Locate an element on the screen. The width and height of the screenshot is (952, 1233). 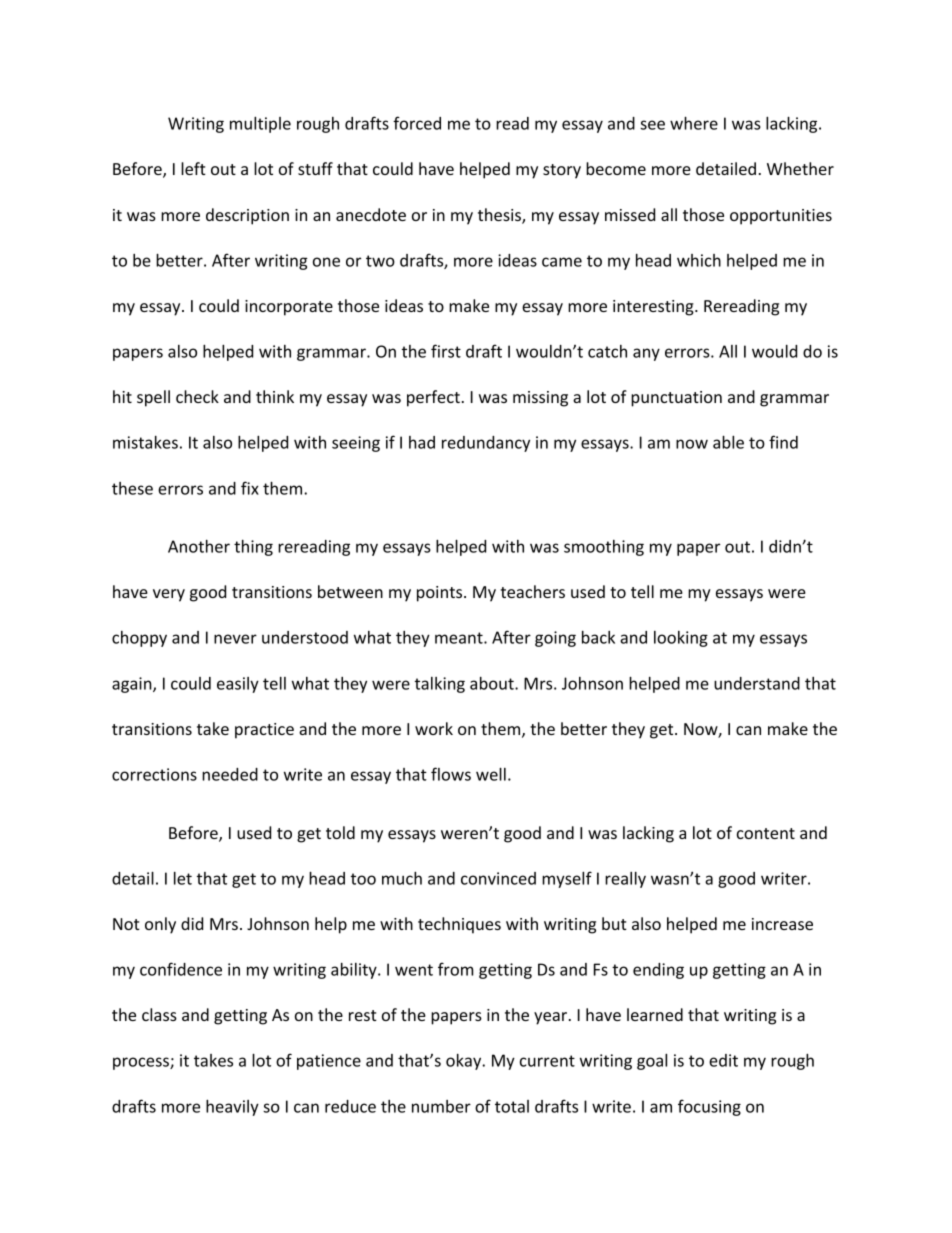
redundancy is located at coordinates (486, 444).
